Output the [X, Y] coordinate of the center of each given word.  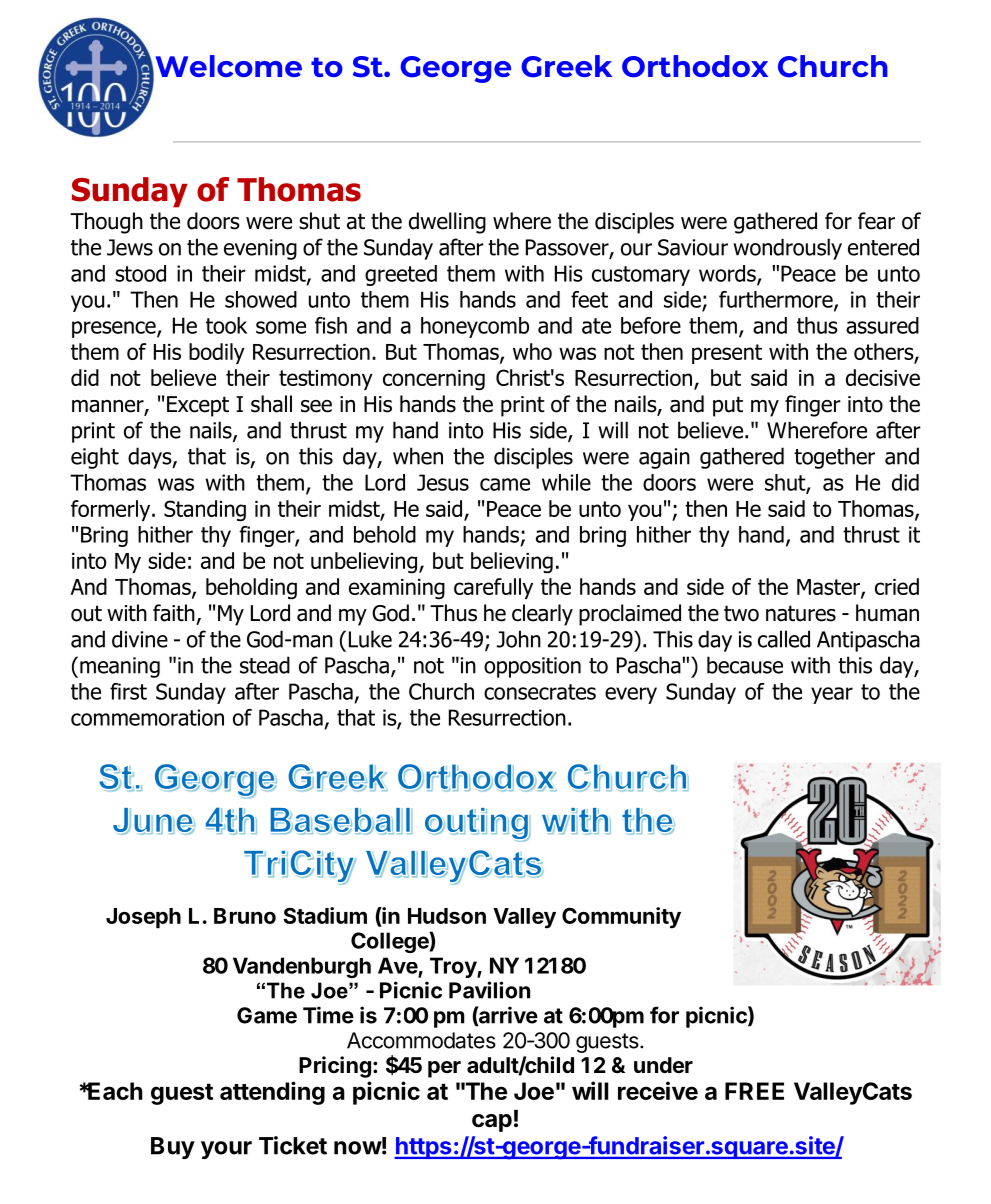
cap [492, 1123]
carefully [493, 588]
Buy [173, 1148]
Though [106, 223]
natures [801, 613]
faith [174, 613]
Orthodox [695, 66]
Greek [566, 66]
